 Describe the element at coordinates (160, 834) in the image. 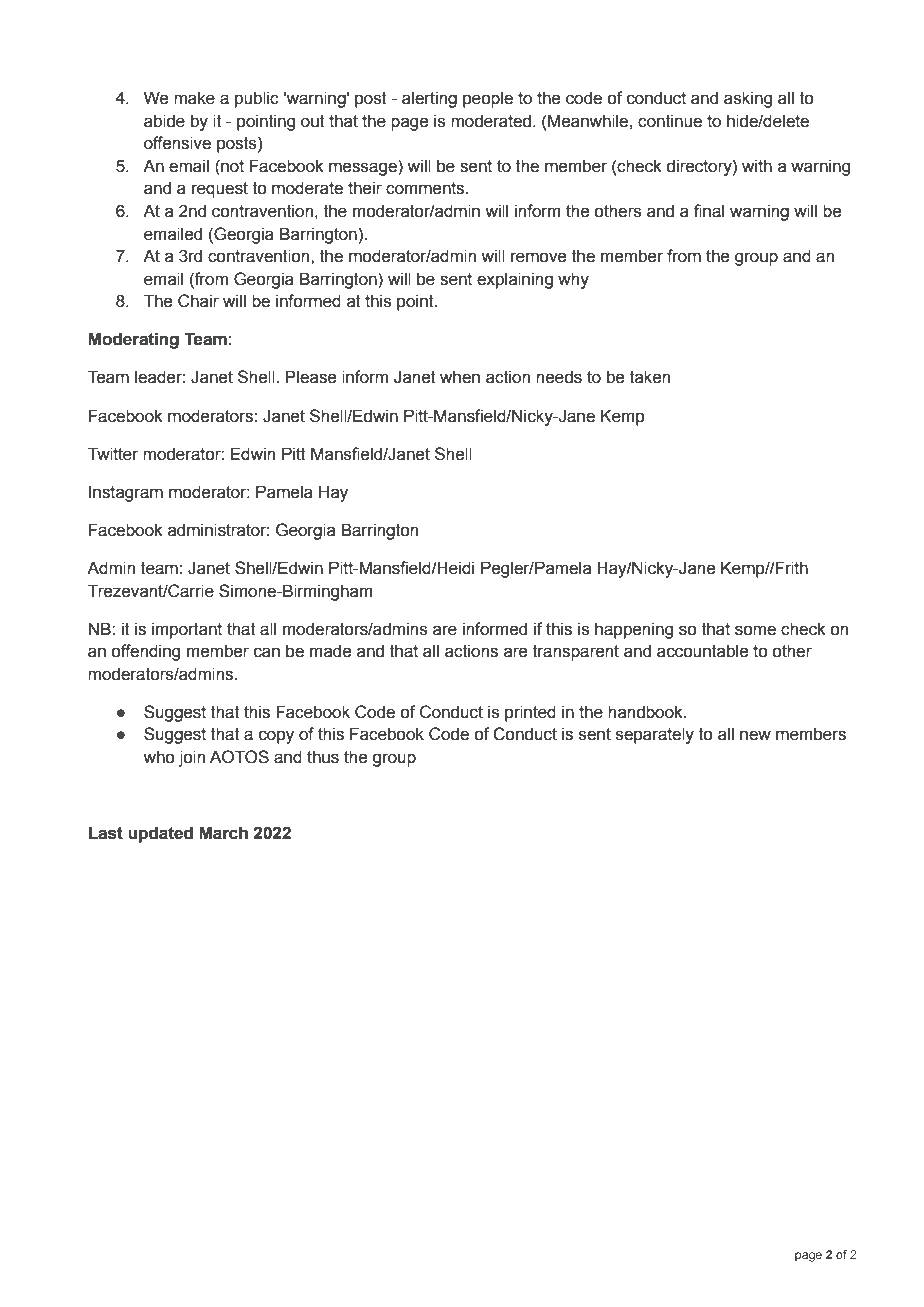

I see `updated` at that location.
